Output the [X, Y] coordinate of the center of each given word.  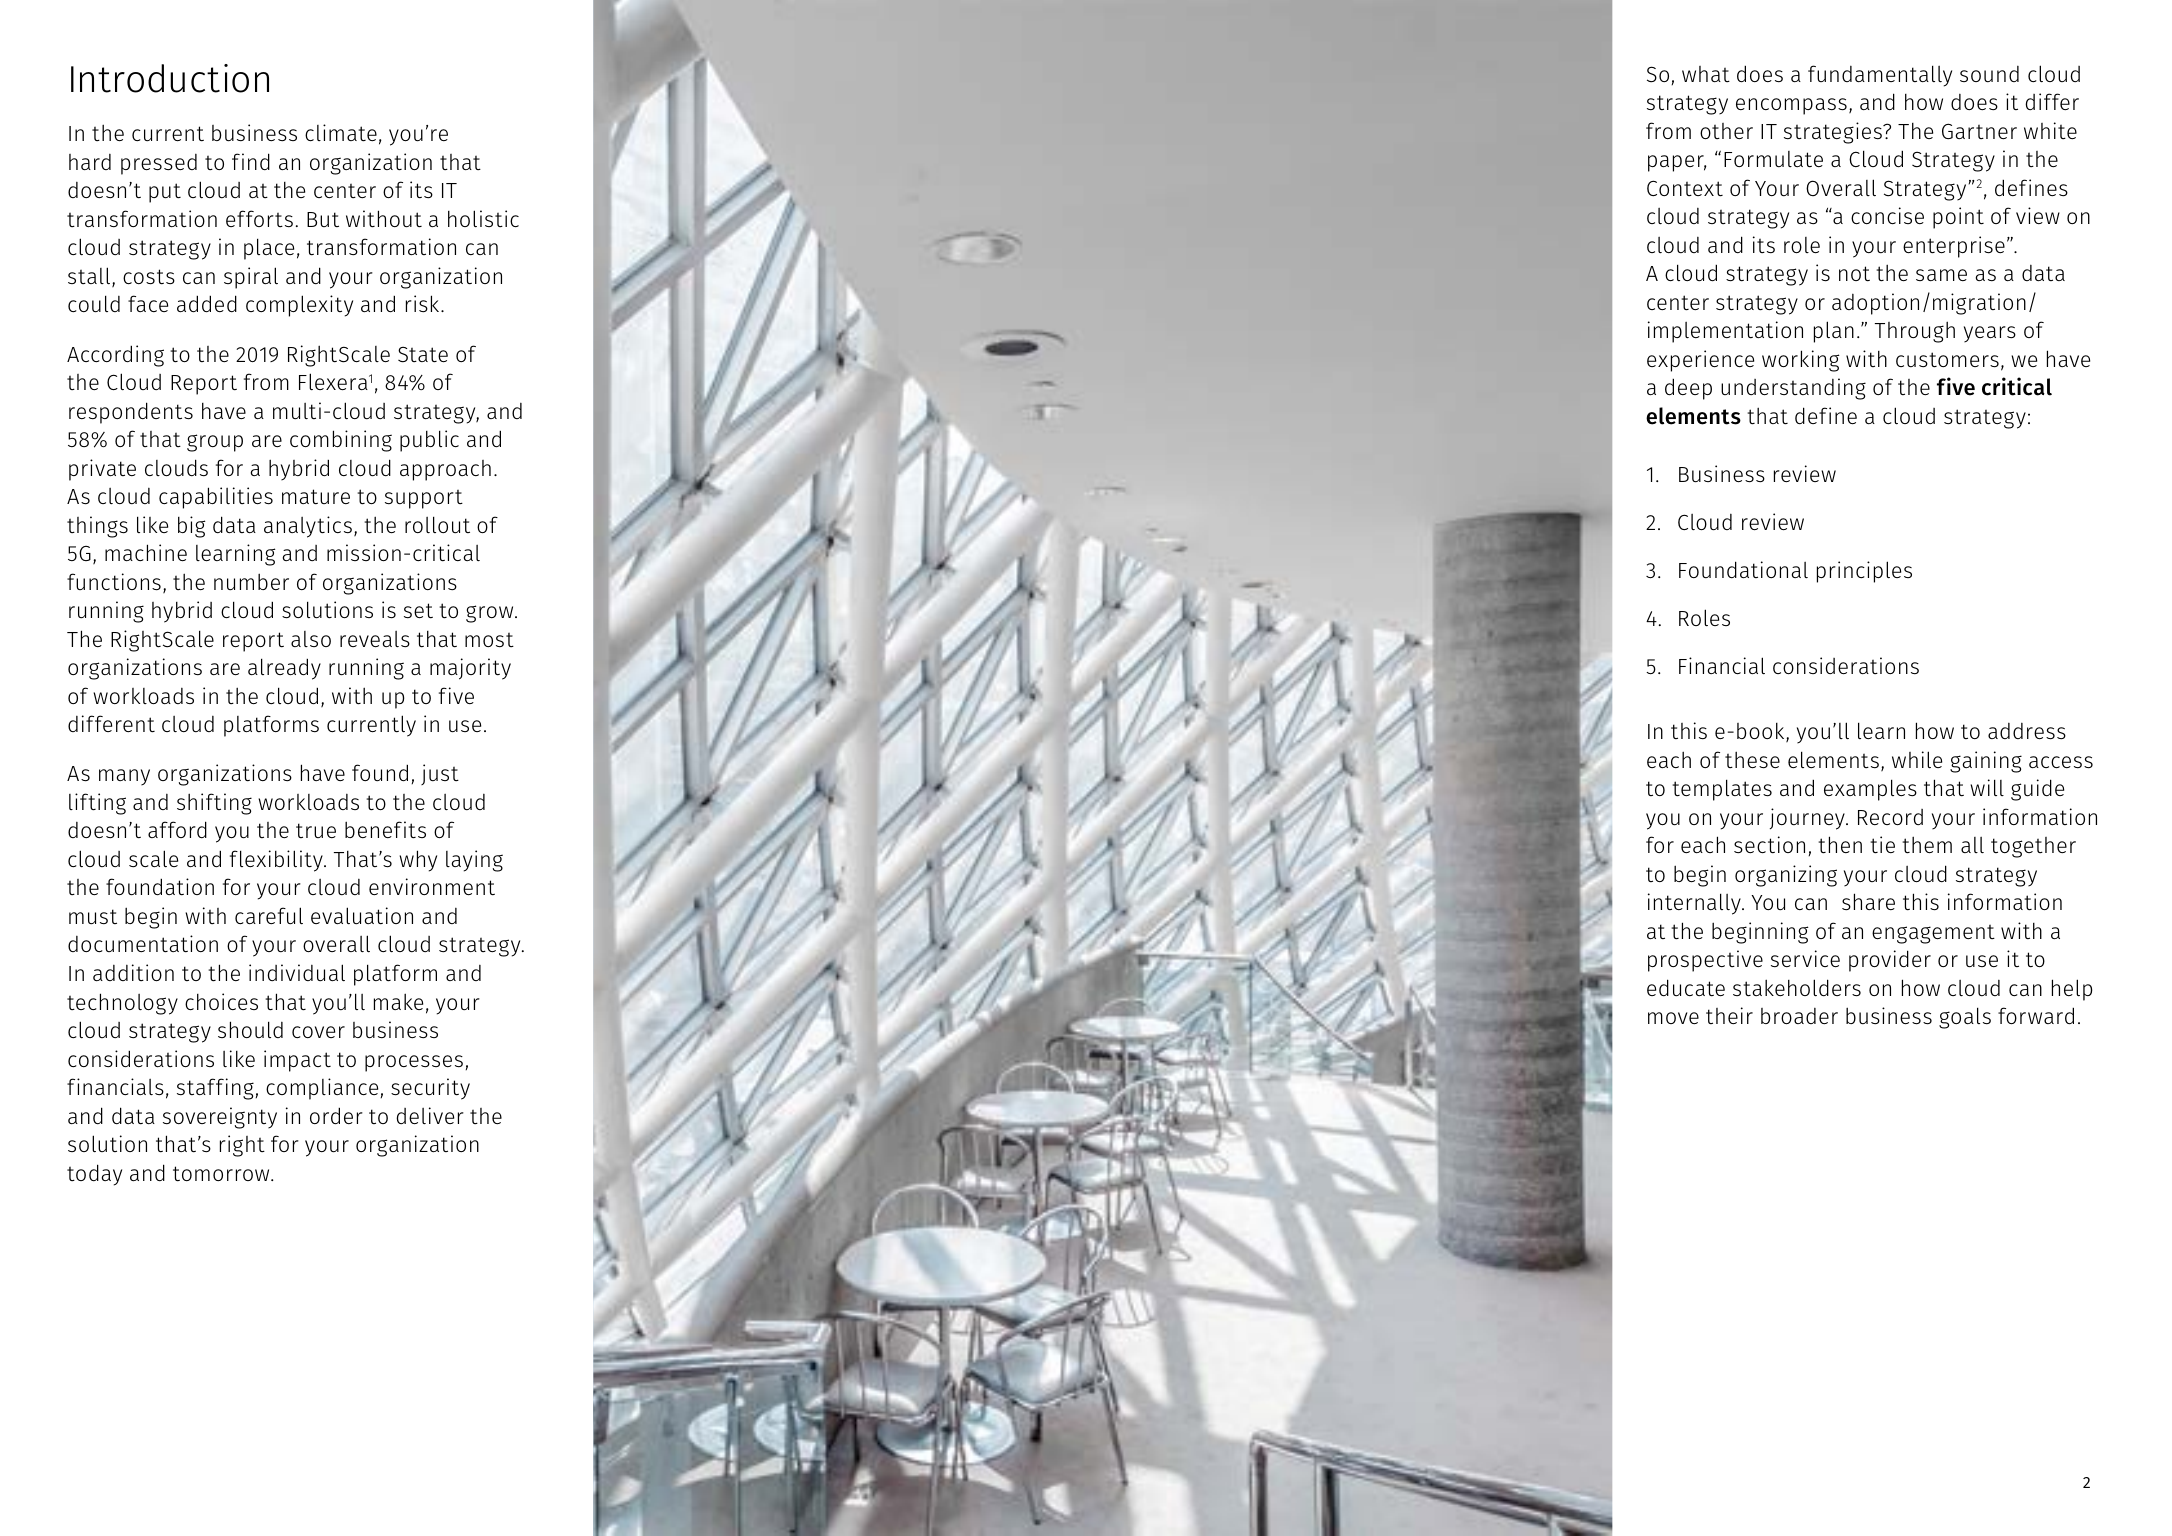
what [1706, 74]
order [336, 1116]
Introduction [170, 78]
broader [1799, 1016]
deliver [430, 1115]
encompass [1791, 106]
